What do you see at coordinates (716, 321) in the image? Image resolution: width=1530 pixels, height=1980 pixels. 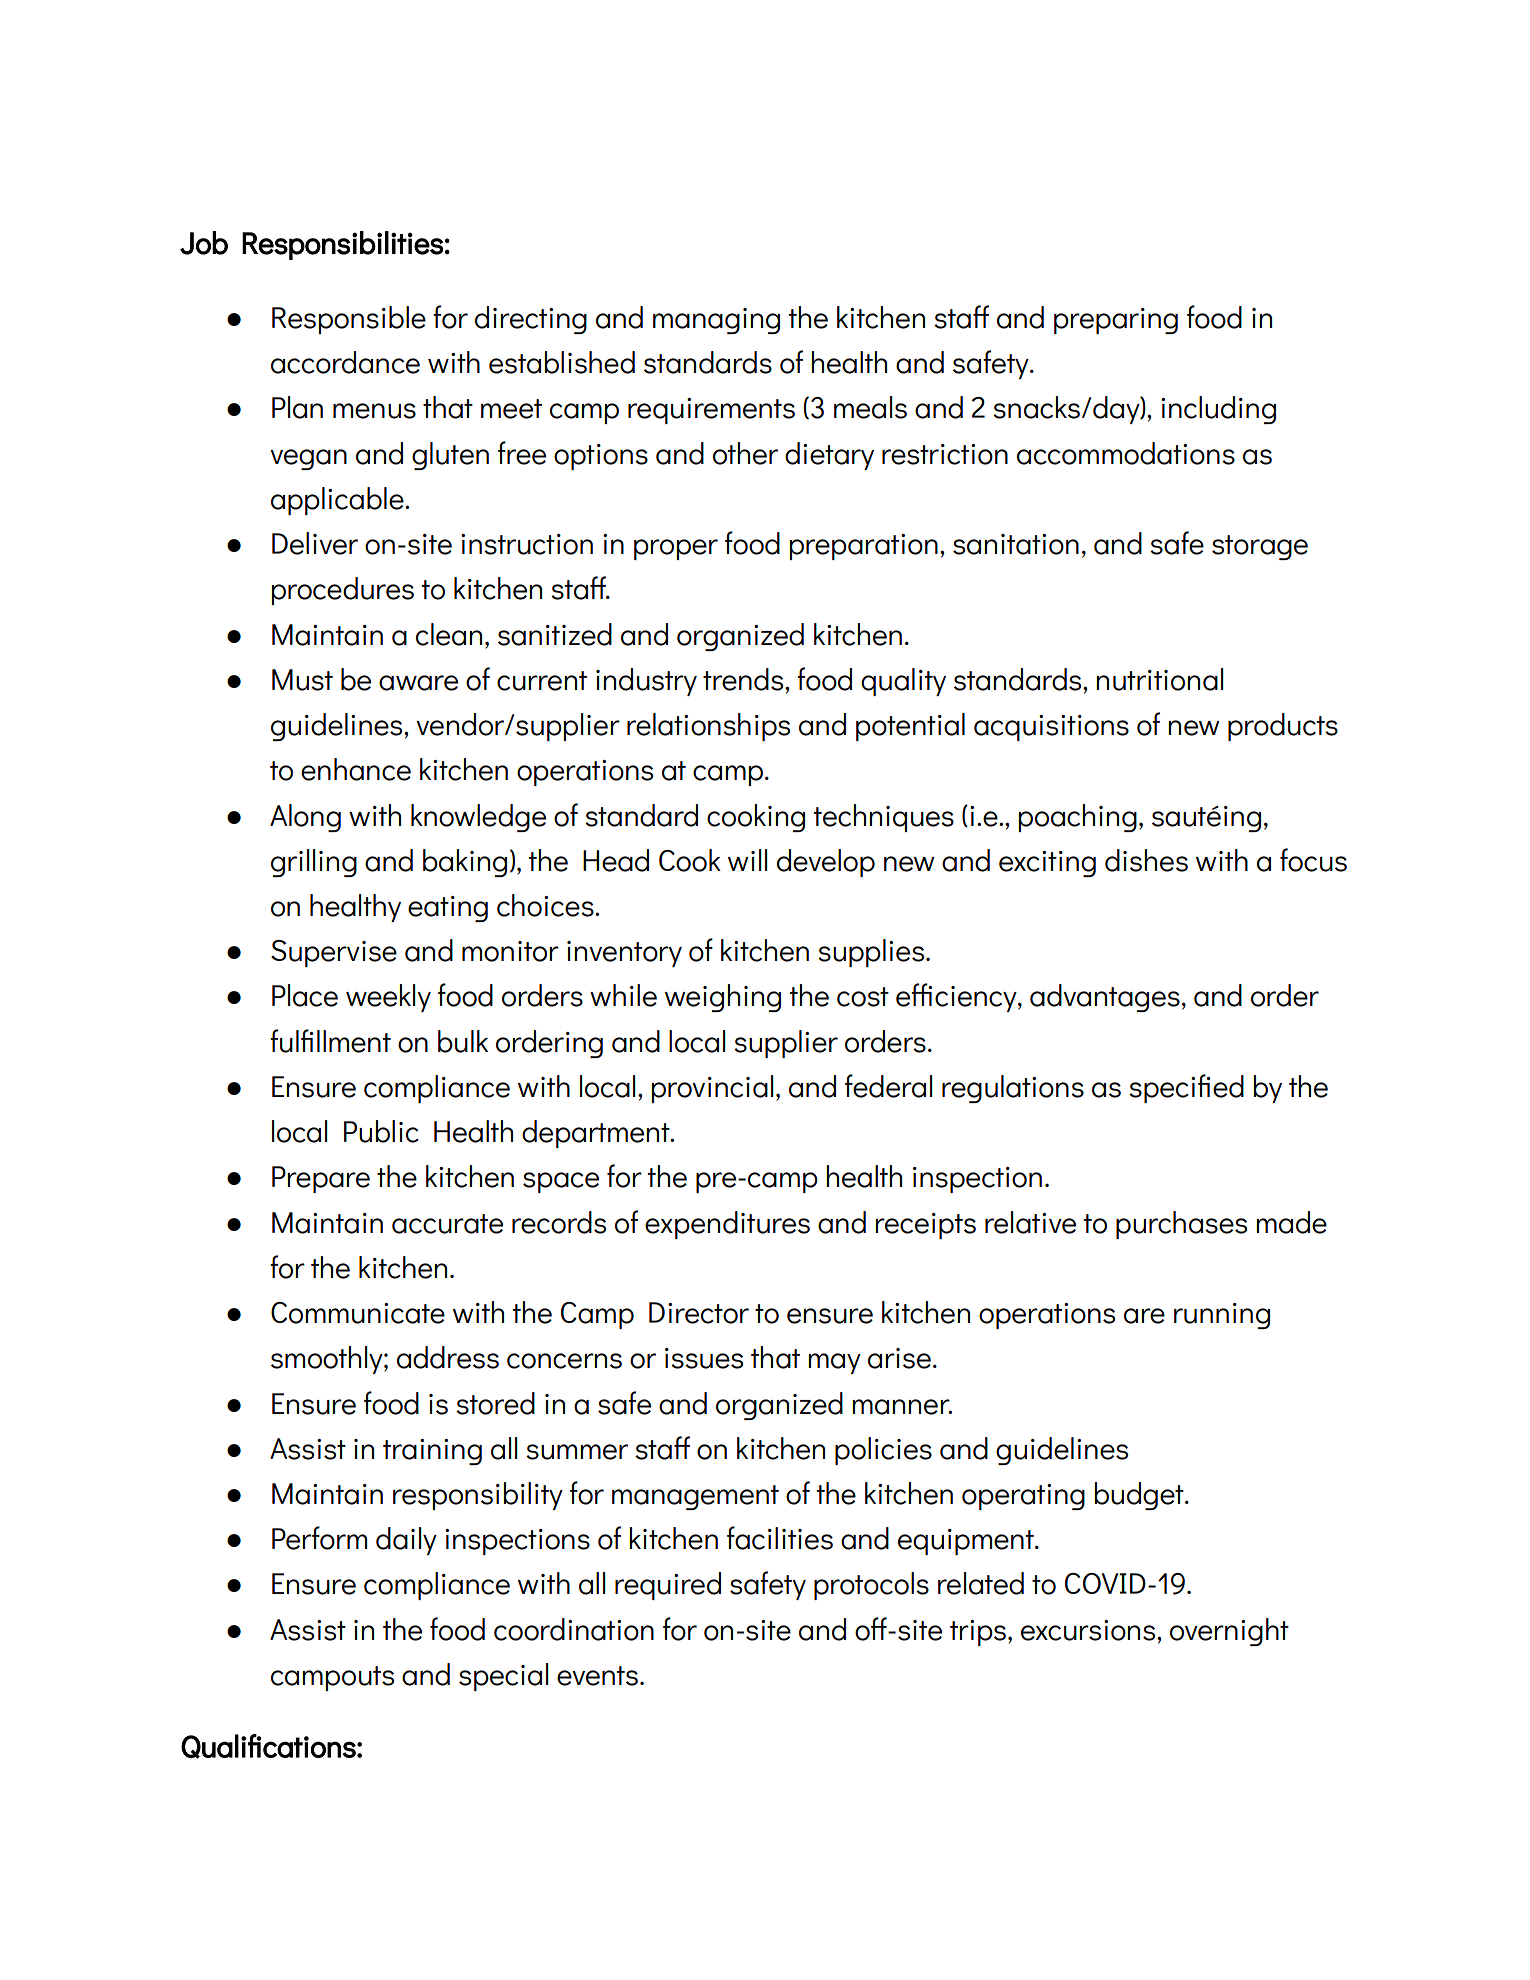 I see `managing` at bounding box center [716, 321].
